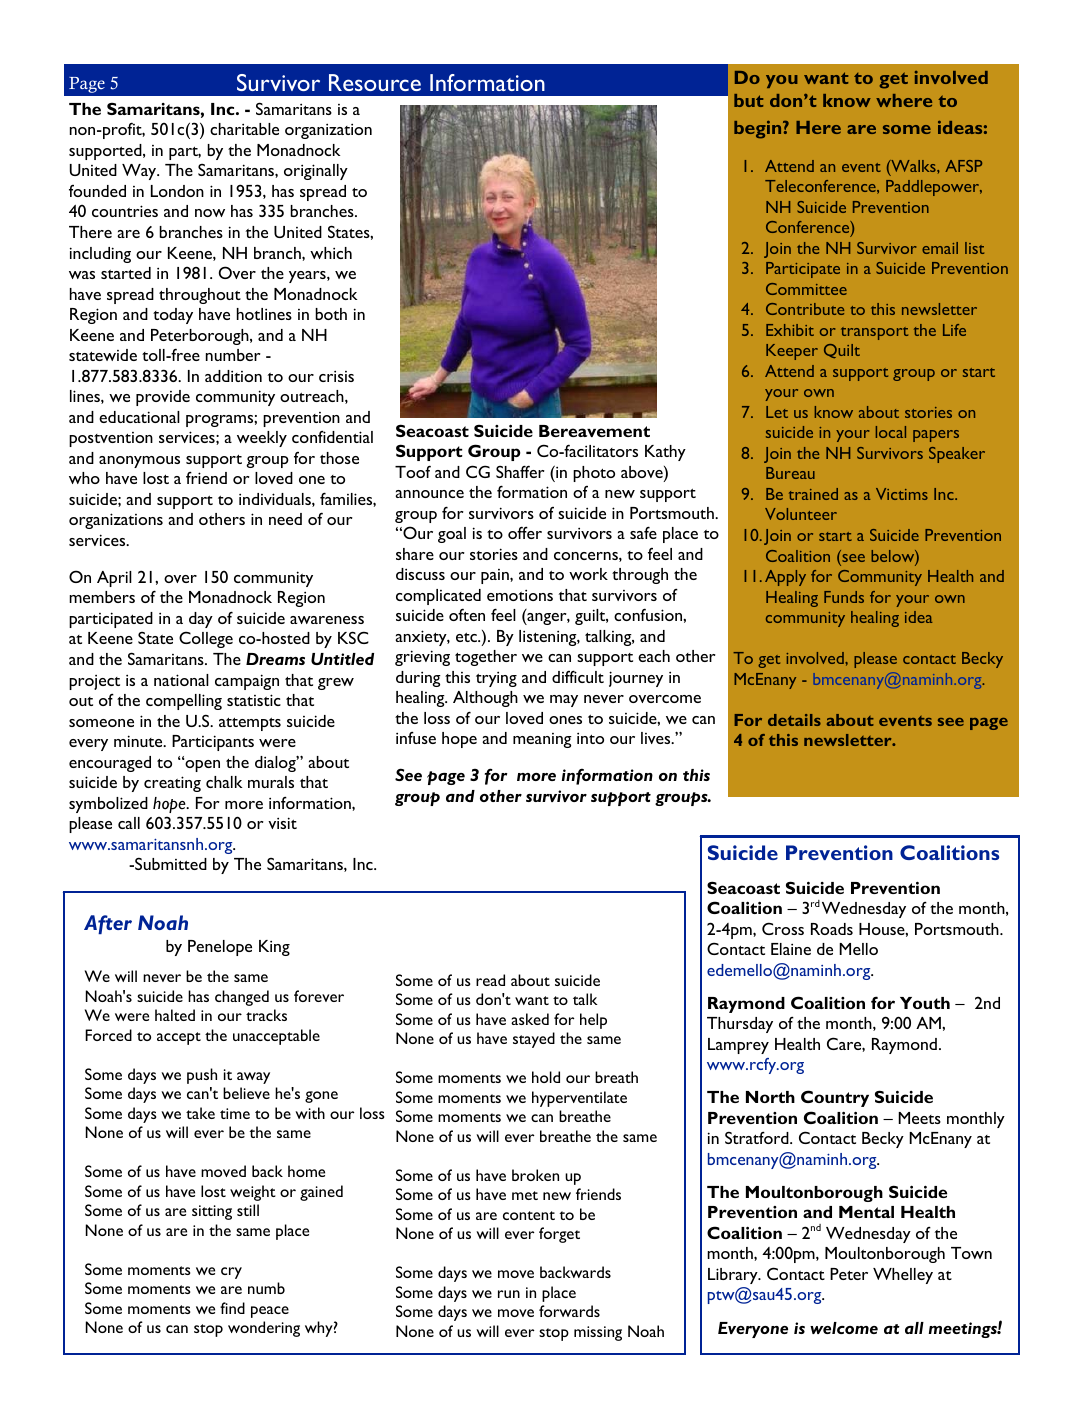 This screenshot has width=1083, height=1402. What do you see at coordinates (530, 1019) in the screenshot?
I see `asked` at bounding box center [530, 1019].
